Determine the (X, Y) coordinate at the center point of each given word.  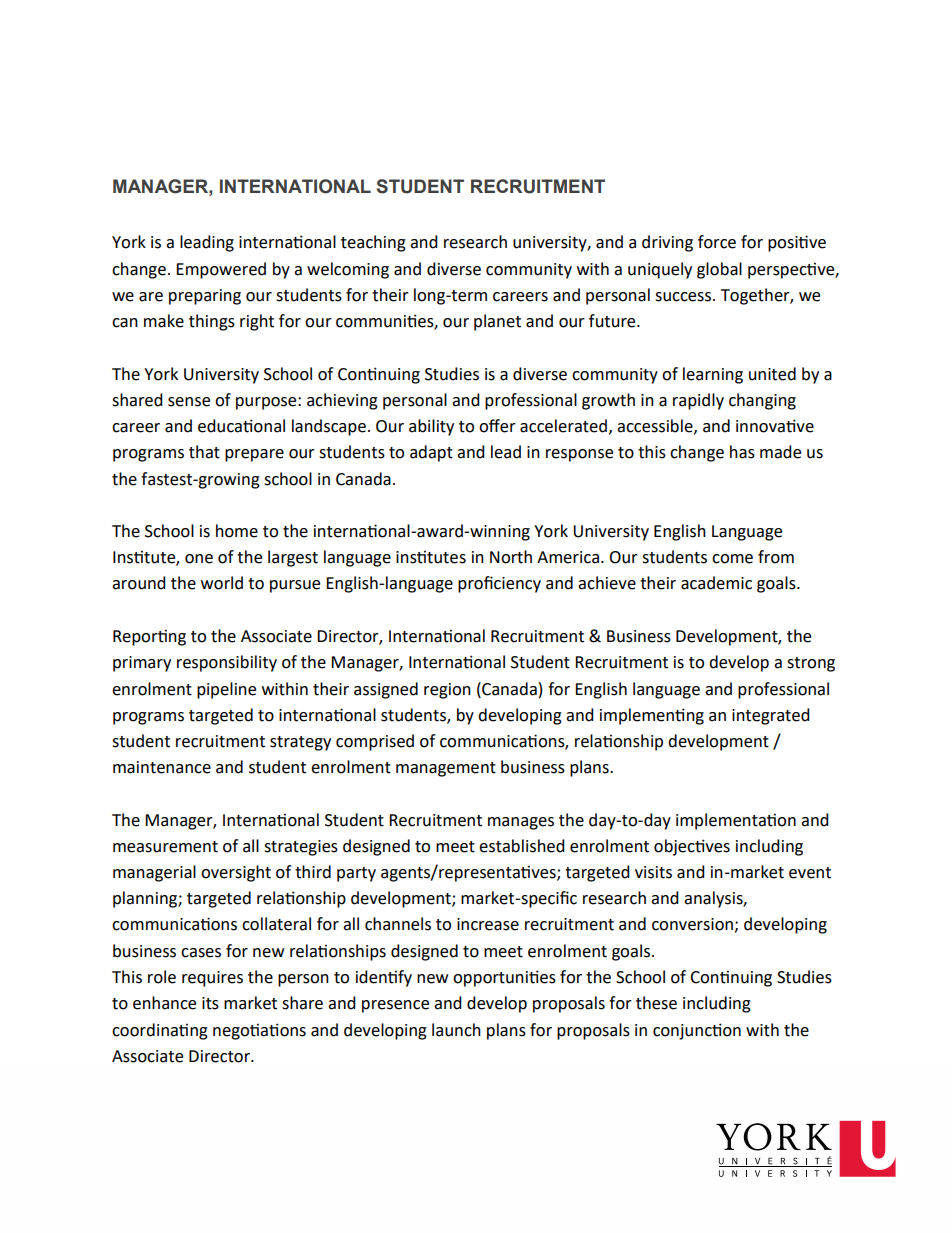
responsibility (227, 663)
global (719, 270)
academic (716, 583)
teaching (373, 243)
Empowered (221, 270)
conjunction (697, 1031)
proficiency (499, 584)
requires (212, 979)
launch (456, 1030)
